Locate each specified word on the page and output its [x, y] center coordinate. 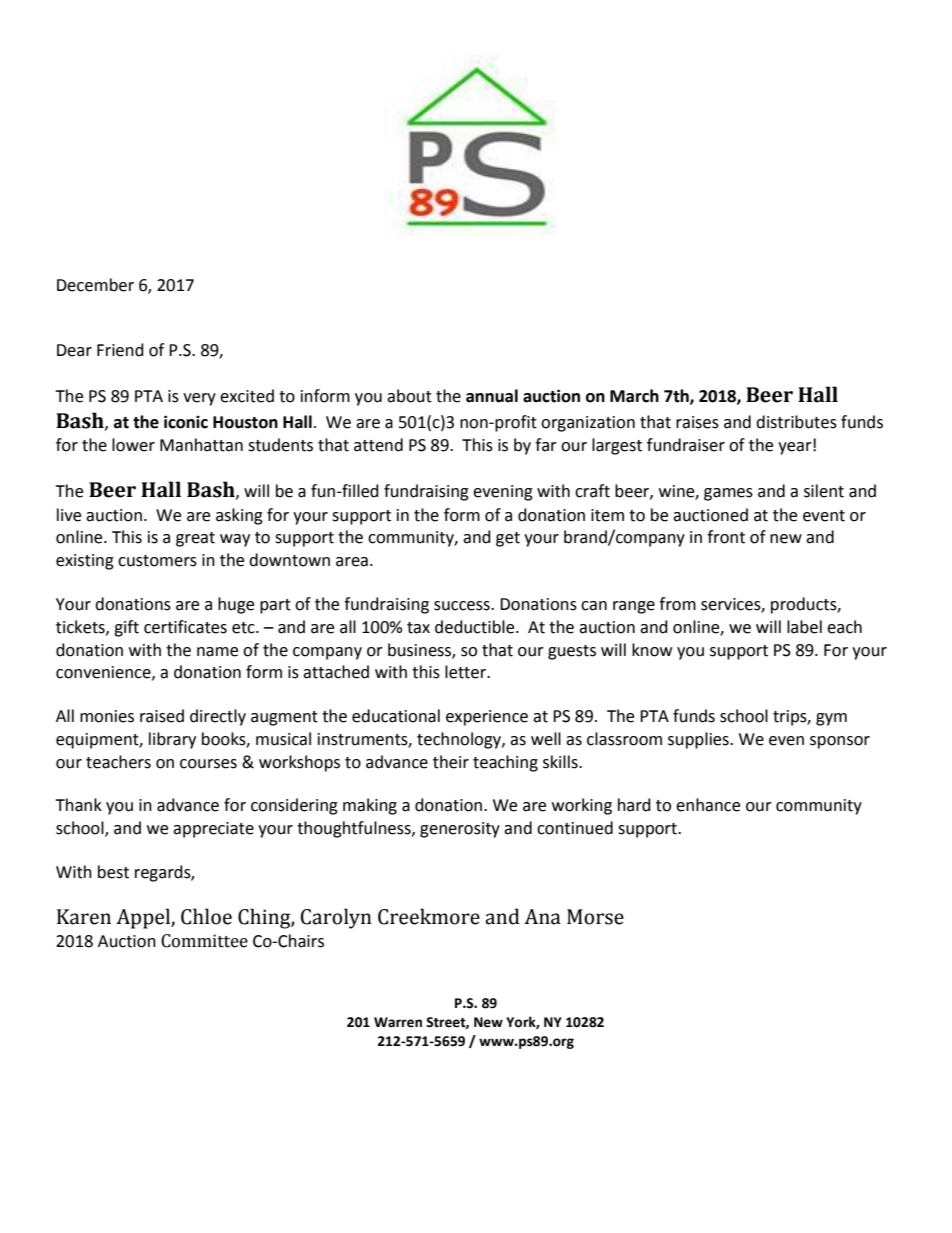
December [95, 285]
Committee [204, 941]
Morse [595, 917]
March [634, 396]
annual [492, 396]
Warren [398, 1022]
